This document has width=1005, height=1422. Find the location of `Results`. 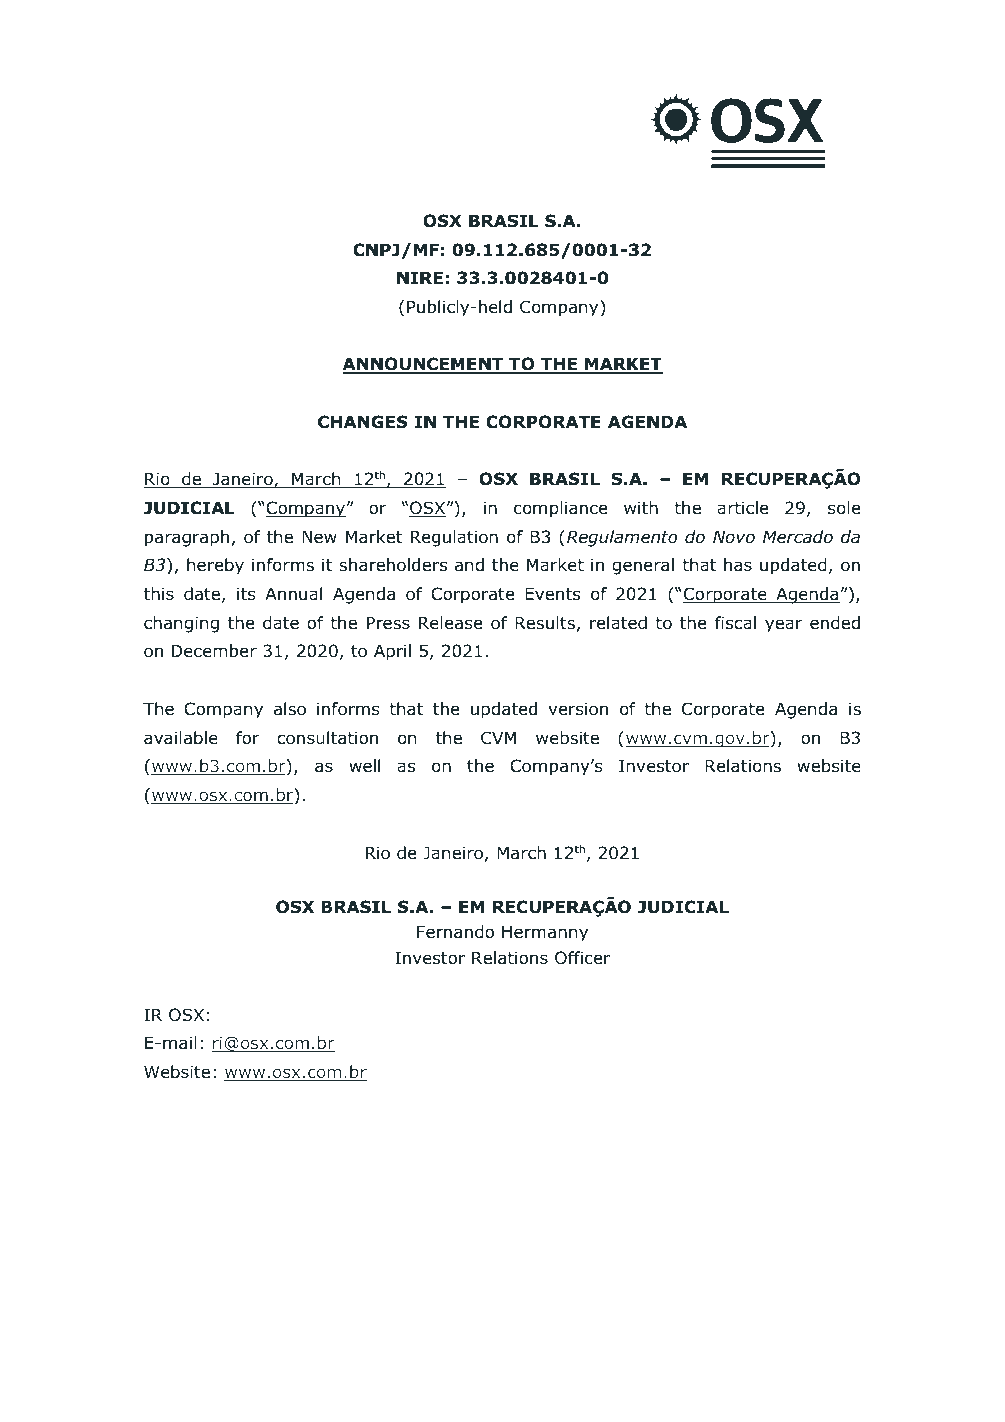

Results is located at coordinates (545, 623).
